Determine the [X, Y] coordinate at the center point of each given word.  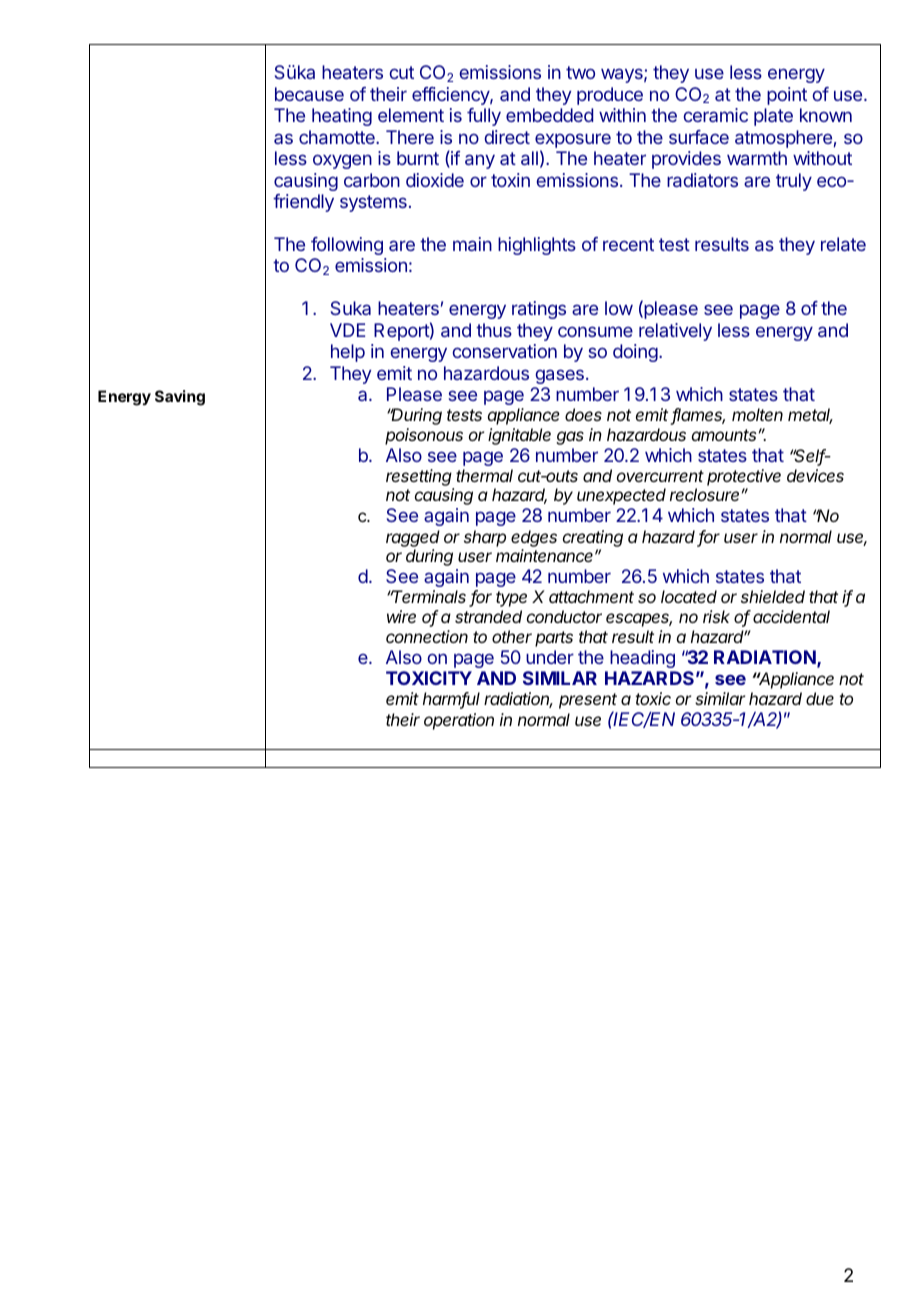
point [787, 96]
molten [757, 414]
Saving [180, 398]
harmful [451, 700]
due [820, 698]
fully [484, 117]
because [309, 94]
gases [559, 376]
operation [459, 721]
